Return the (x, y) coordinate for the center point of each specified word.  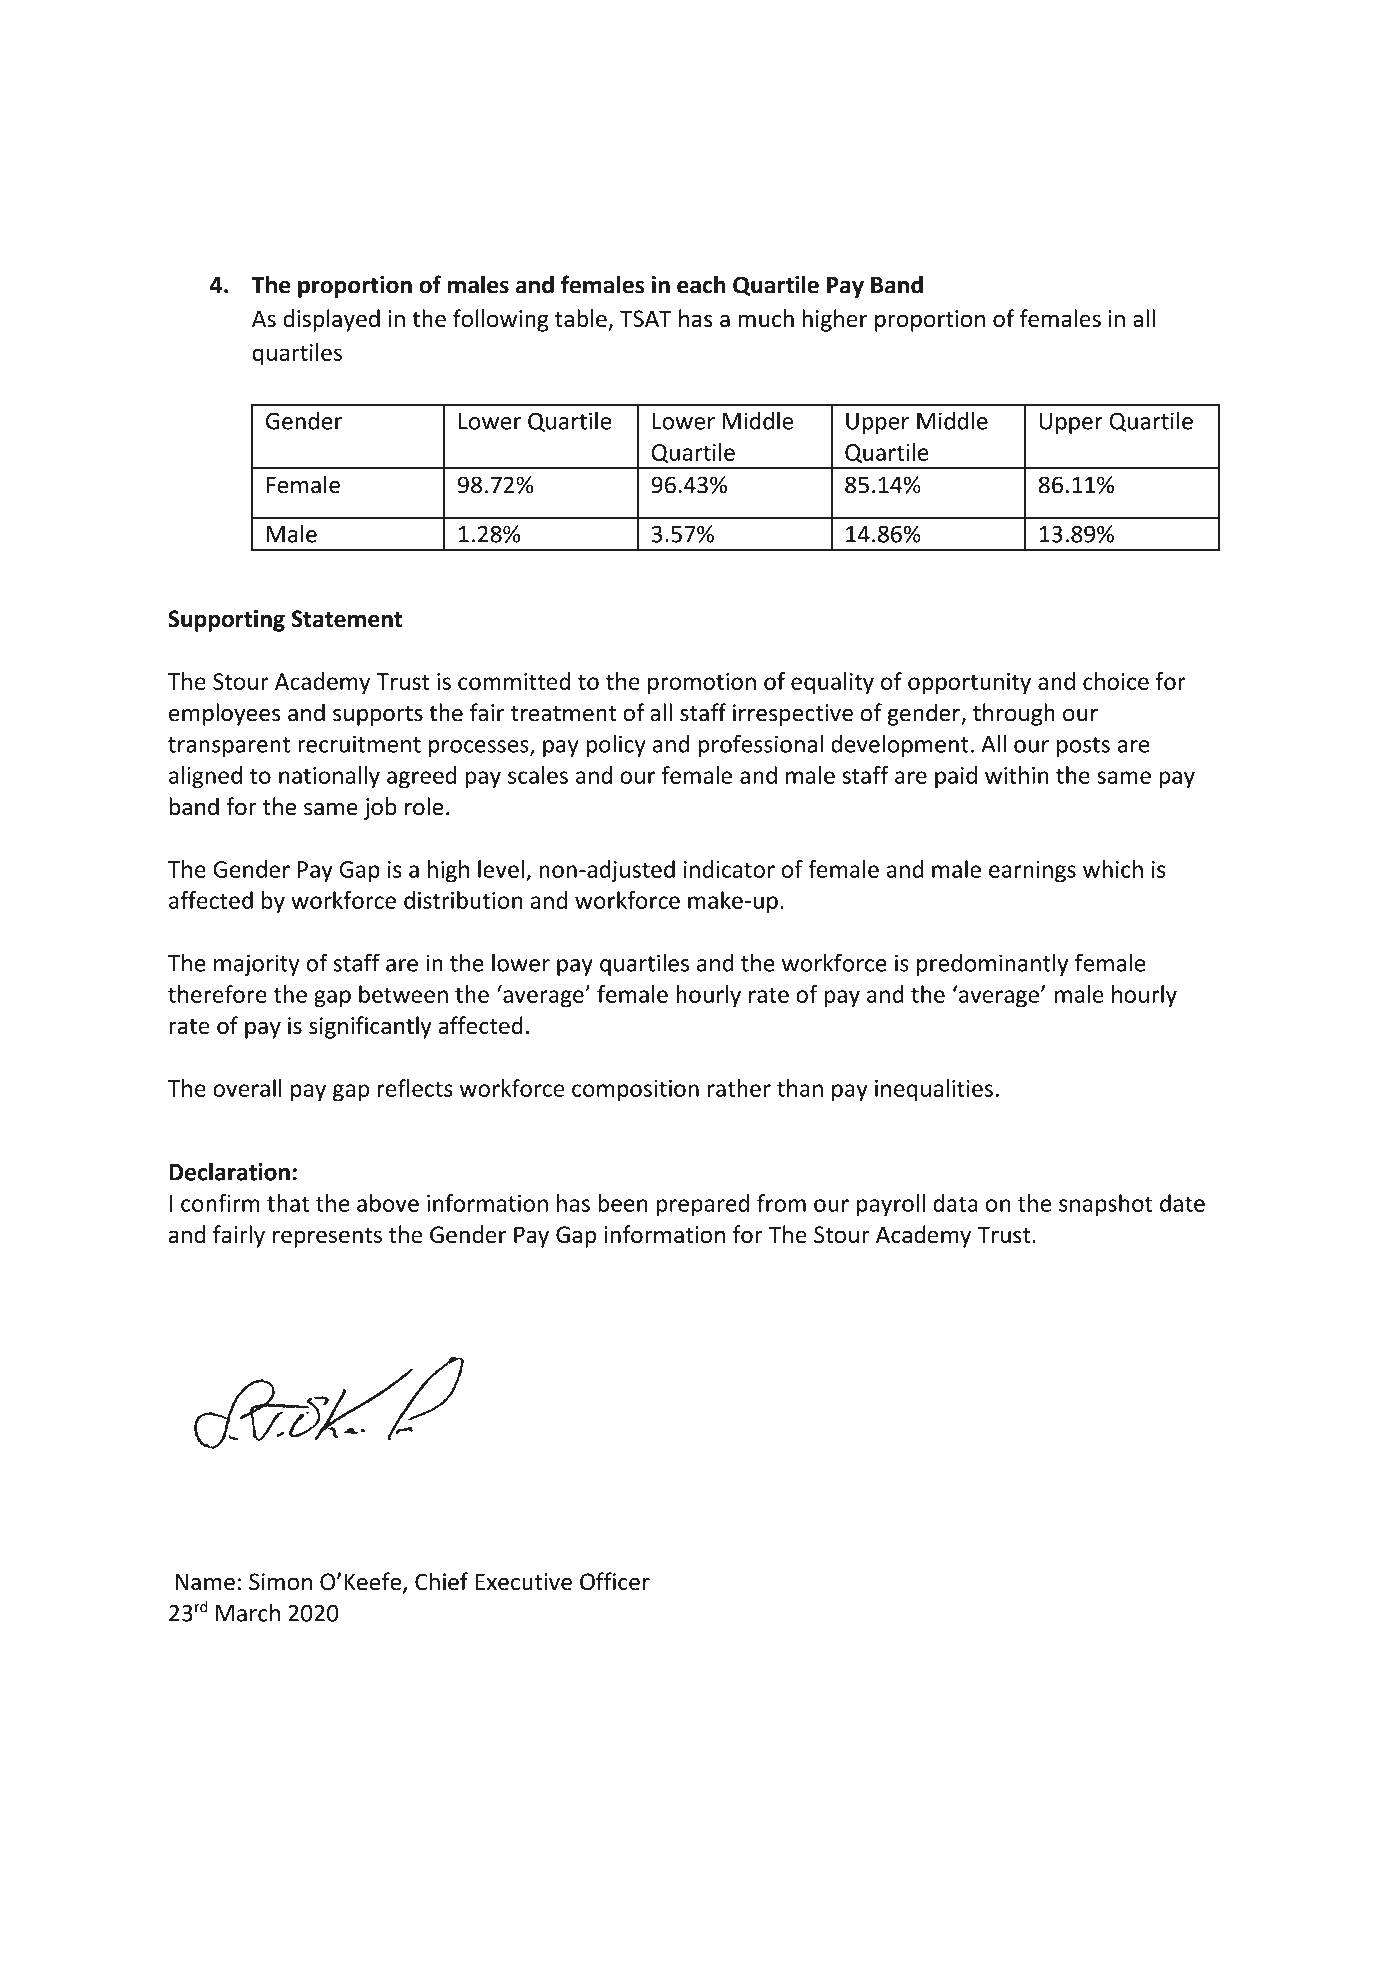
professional (760, 745)
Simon (280, 1582)
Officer (615, 1581)
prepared (703, 1205)
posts (1083, 747)
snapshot (1105, 1205)
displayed (331, 320)
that (288, 1203)
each (701, 284)
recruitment (359, 744)
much (766, 318)
